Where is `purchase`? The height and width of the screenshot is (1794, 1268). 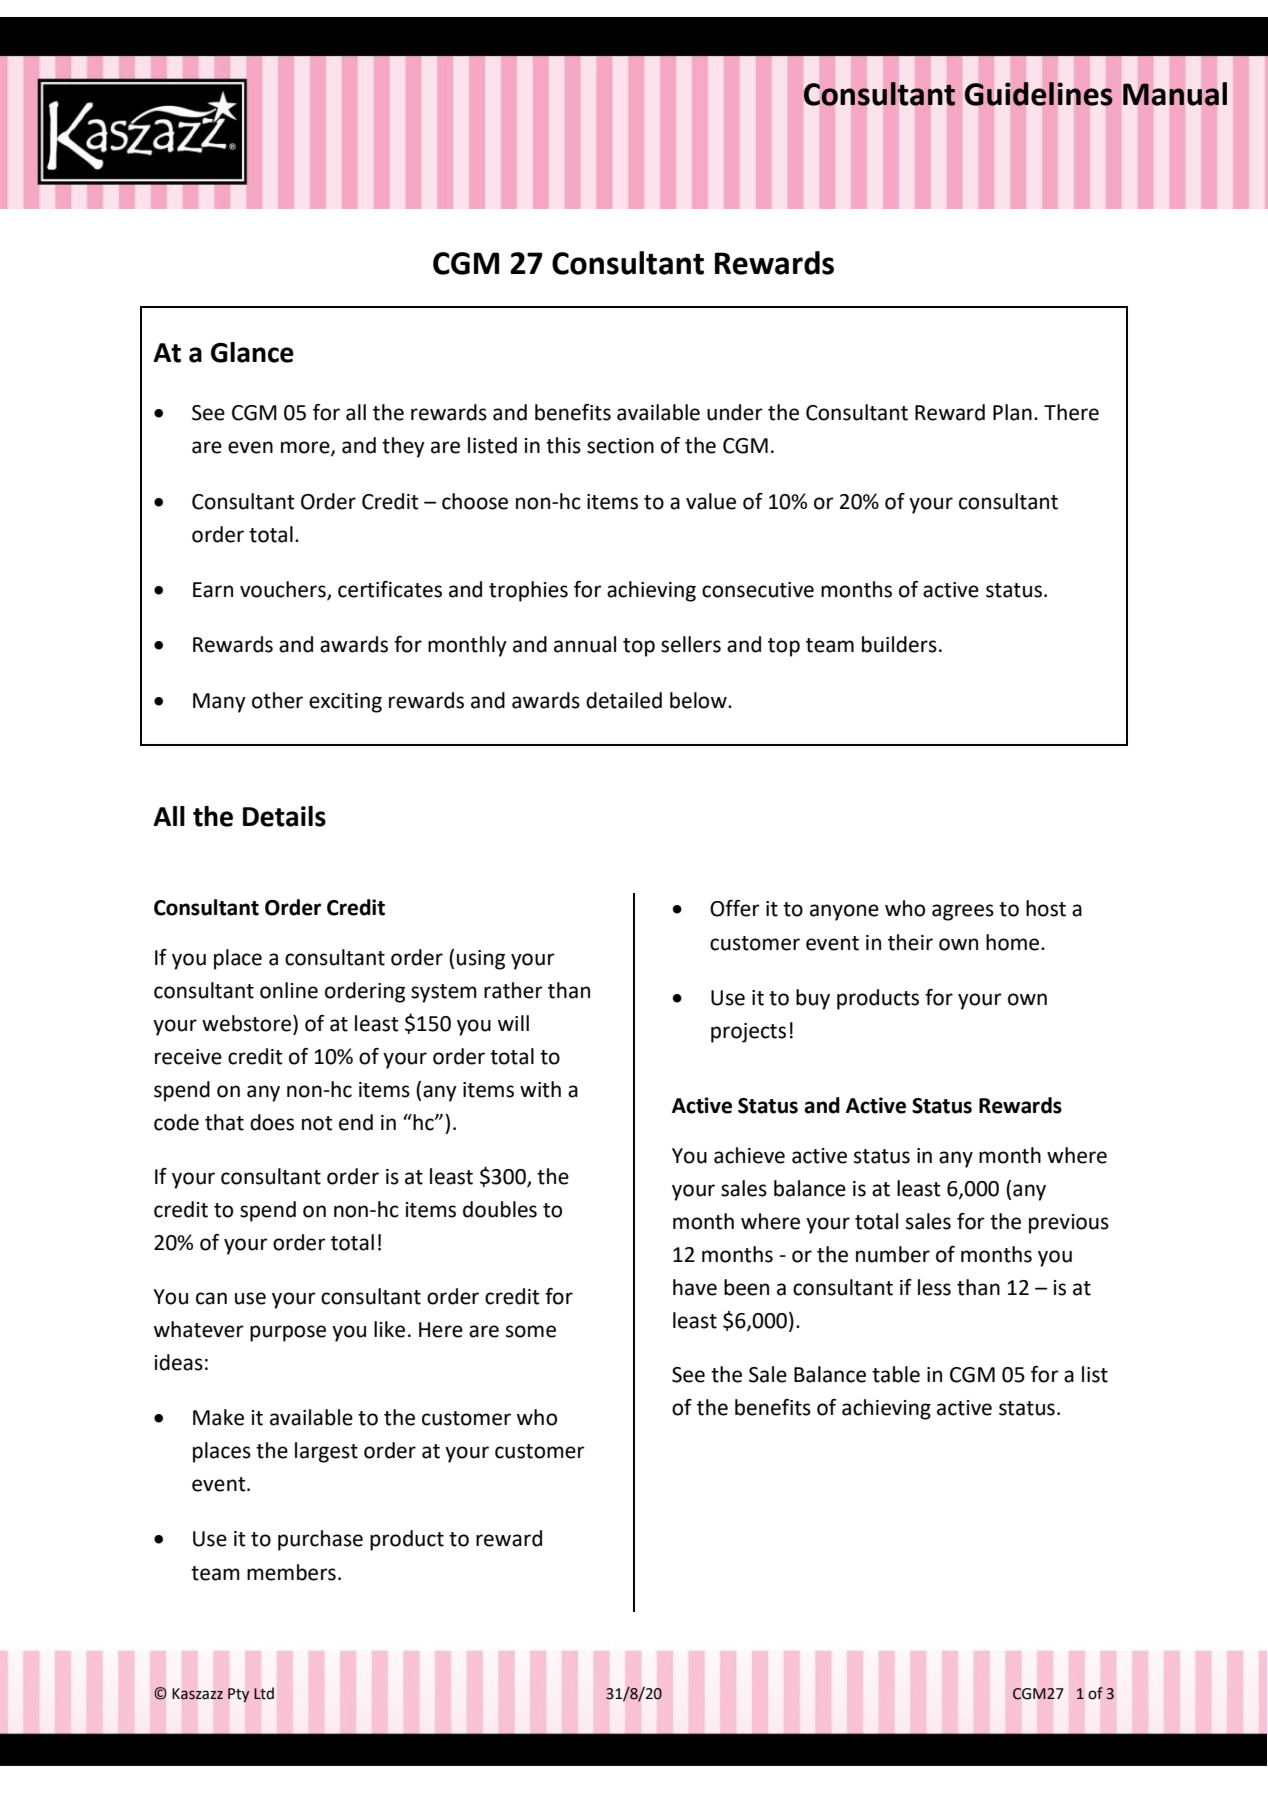 purchase is located at coordinates (320, 1540).
